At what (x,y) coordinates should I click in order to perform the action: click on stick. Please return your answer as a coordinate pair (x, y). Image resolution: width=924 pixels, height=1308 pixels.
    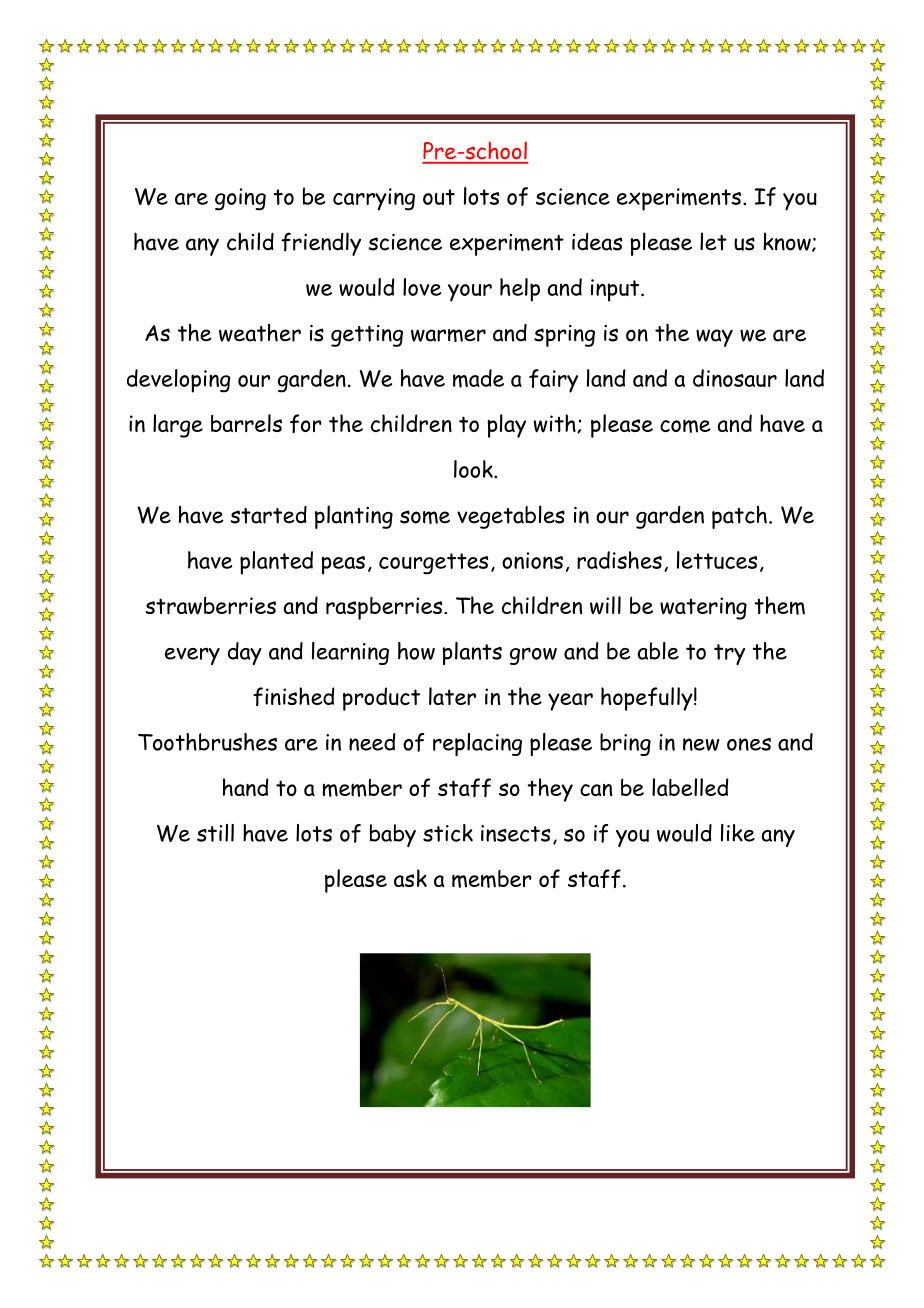
    Looking at the image, I should click on (448, 833).
